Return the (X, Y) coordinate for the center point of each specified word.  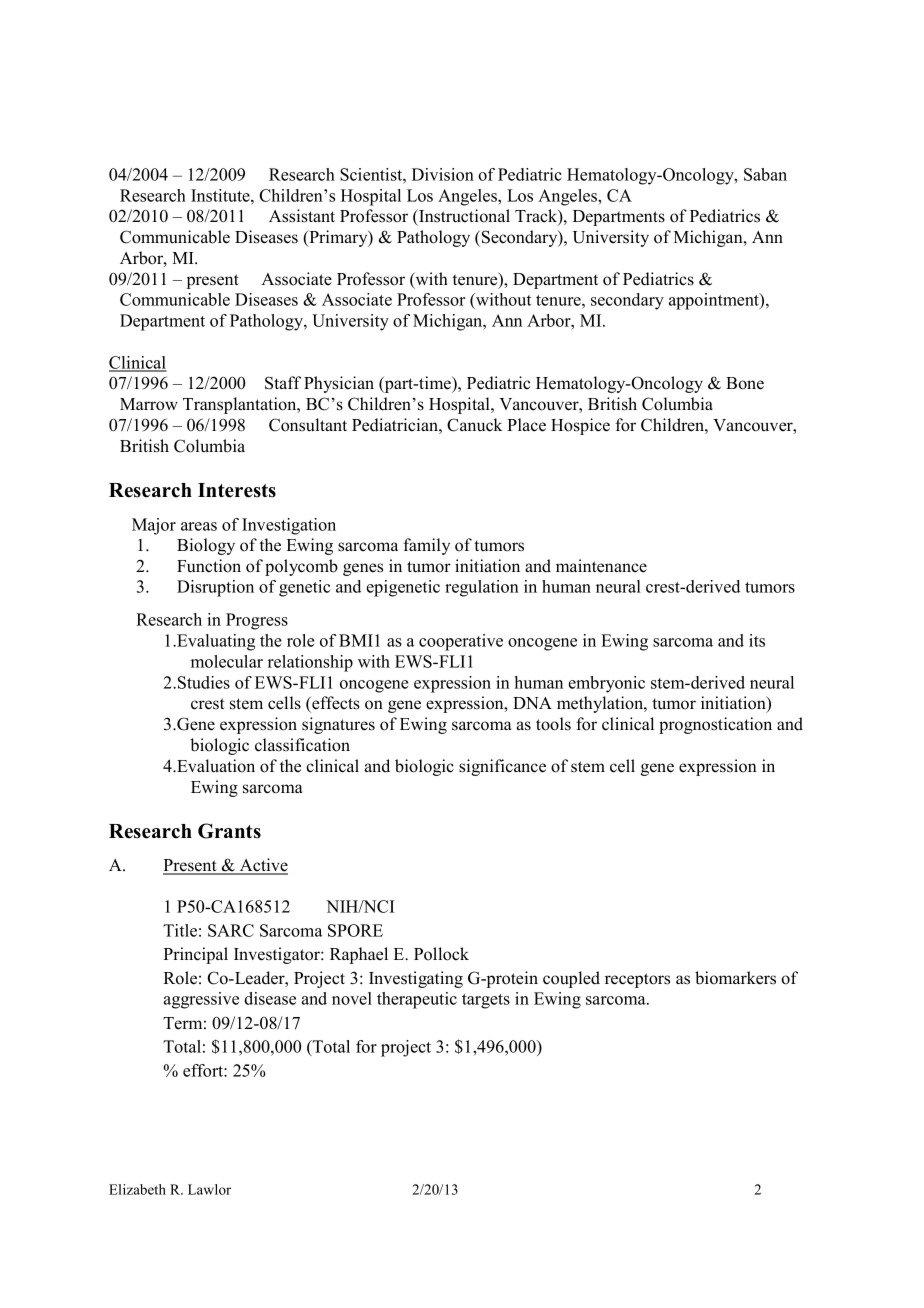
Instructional (463, 216)
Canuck (474, 425)
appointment (715, 301)
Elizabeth (137, 1189)
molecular (227, 661)
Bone (745, 383)
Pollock (441, 954)
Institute (221, 195)
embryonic (607, 684)
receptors (637, 980)
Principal (195, 955)
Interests (237, 490)
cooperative (461, 642)
